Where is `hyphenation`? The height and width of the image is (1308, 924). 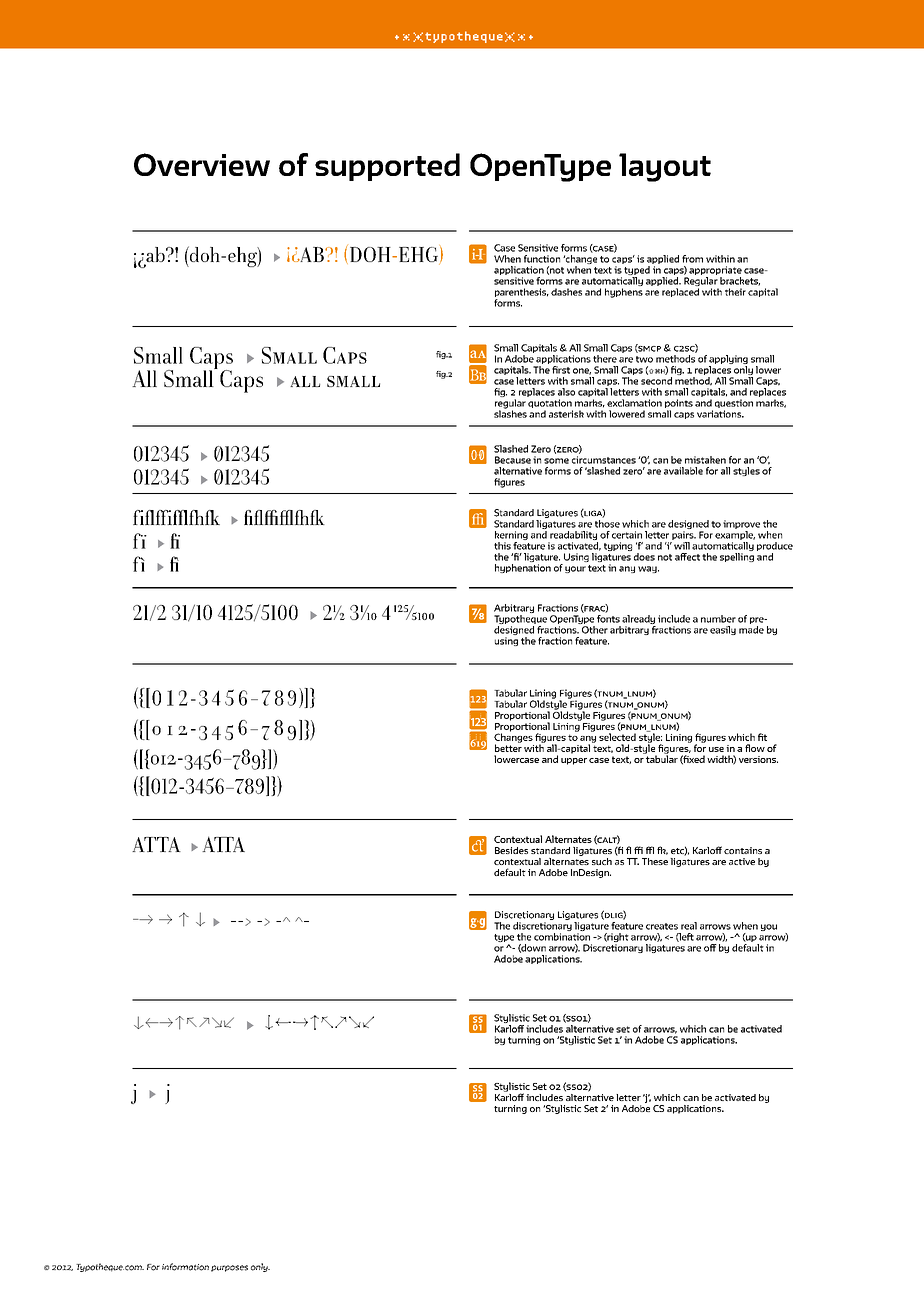
hyphenation is located at coordinates (523, 568).
